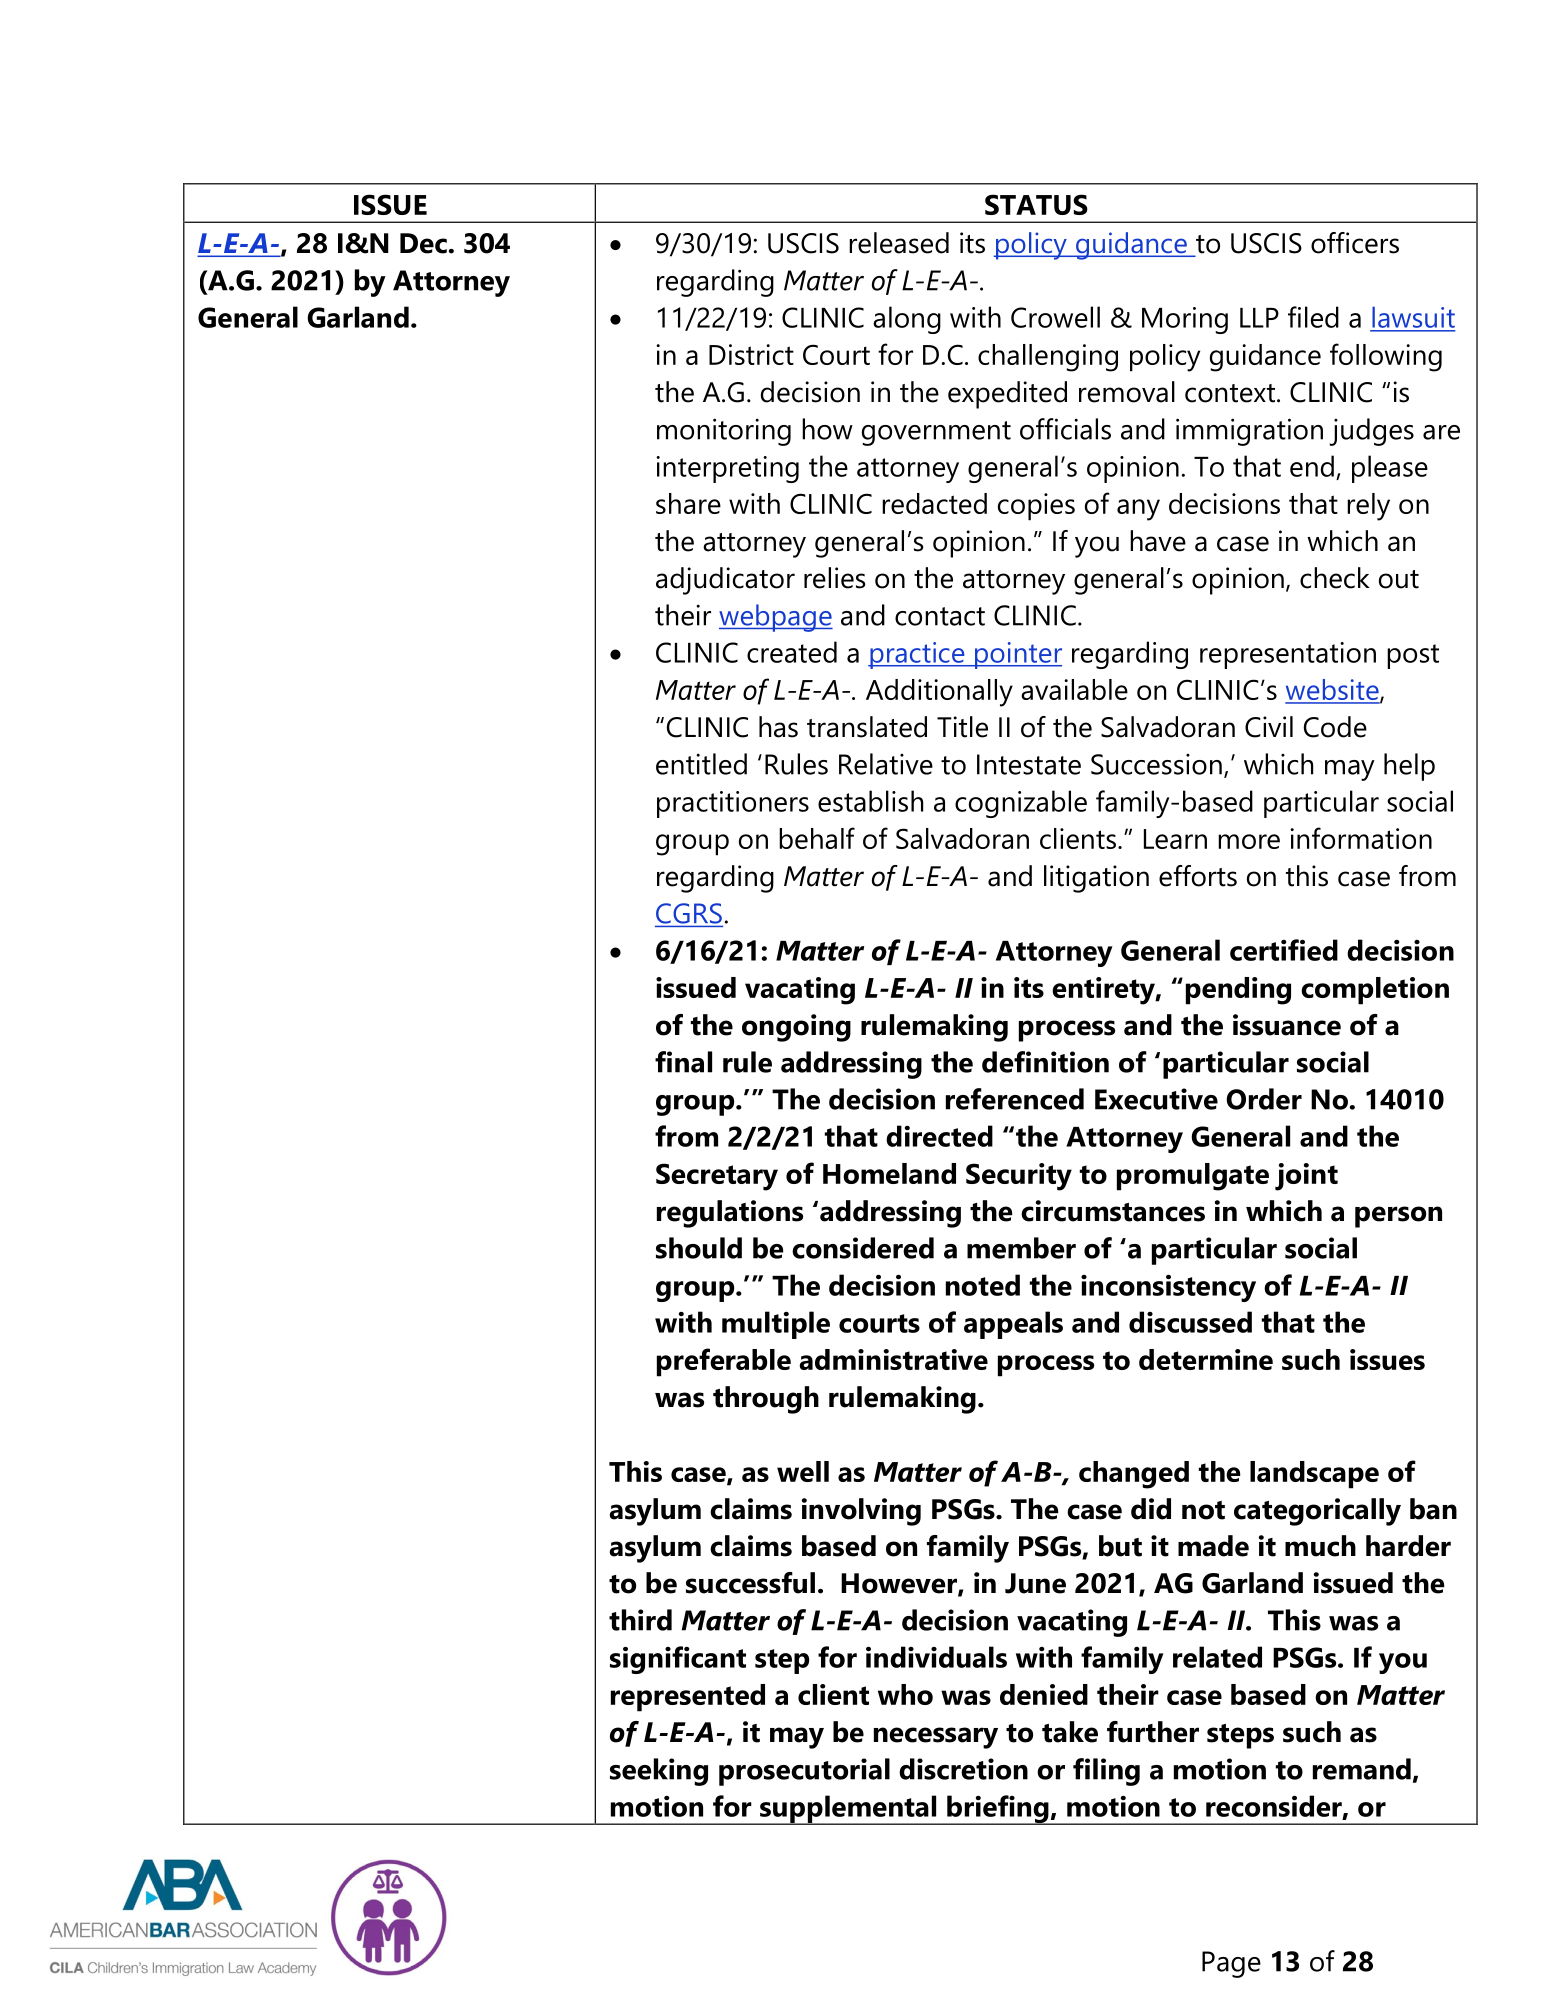  I want to click on Intestate, so click(1029, 764).
